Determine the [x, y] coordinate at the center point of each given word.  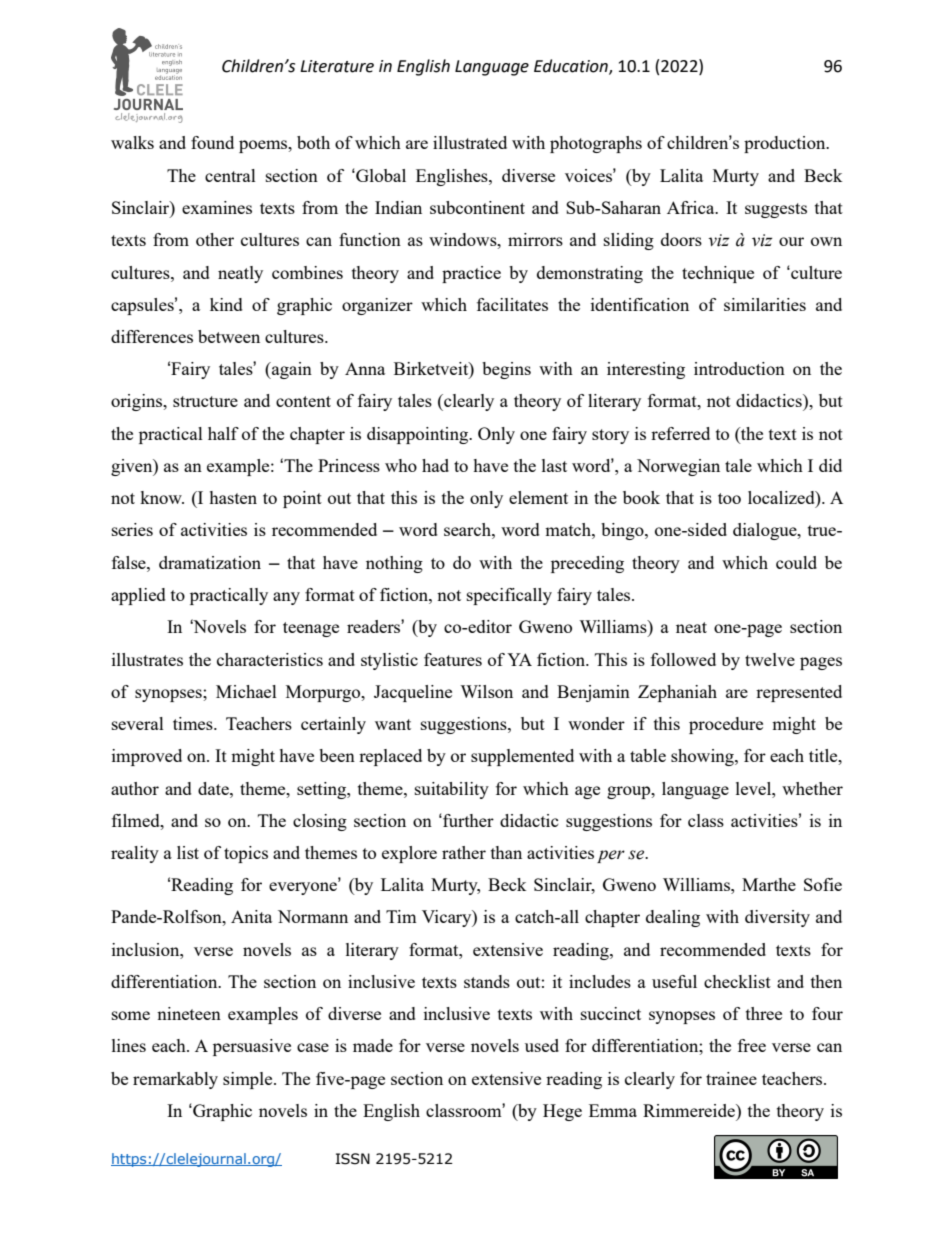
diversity [777, 918]
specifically [509, 596]
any [286, 598]
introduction [739, 368]
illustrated [470, 142]
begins [506, 370]
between [229, 336]
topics [246, 854]
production [786, 144]
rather [464, 852]
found [212, 142]
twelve [770, 659]
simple [249, 1080]
